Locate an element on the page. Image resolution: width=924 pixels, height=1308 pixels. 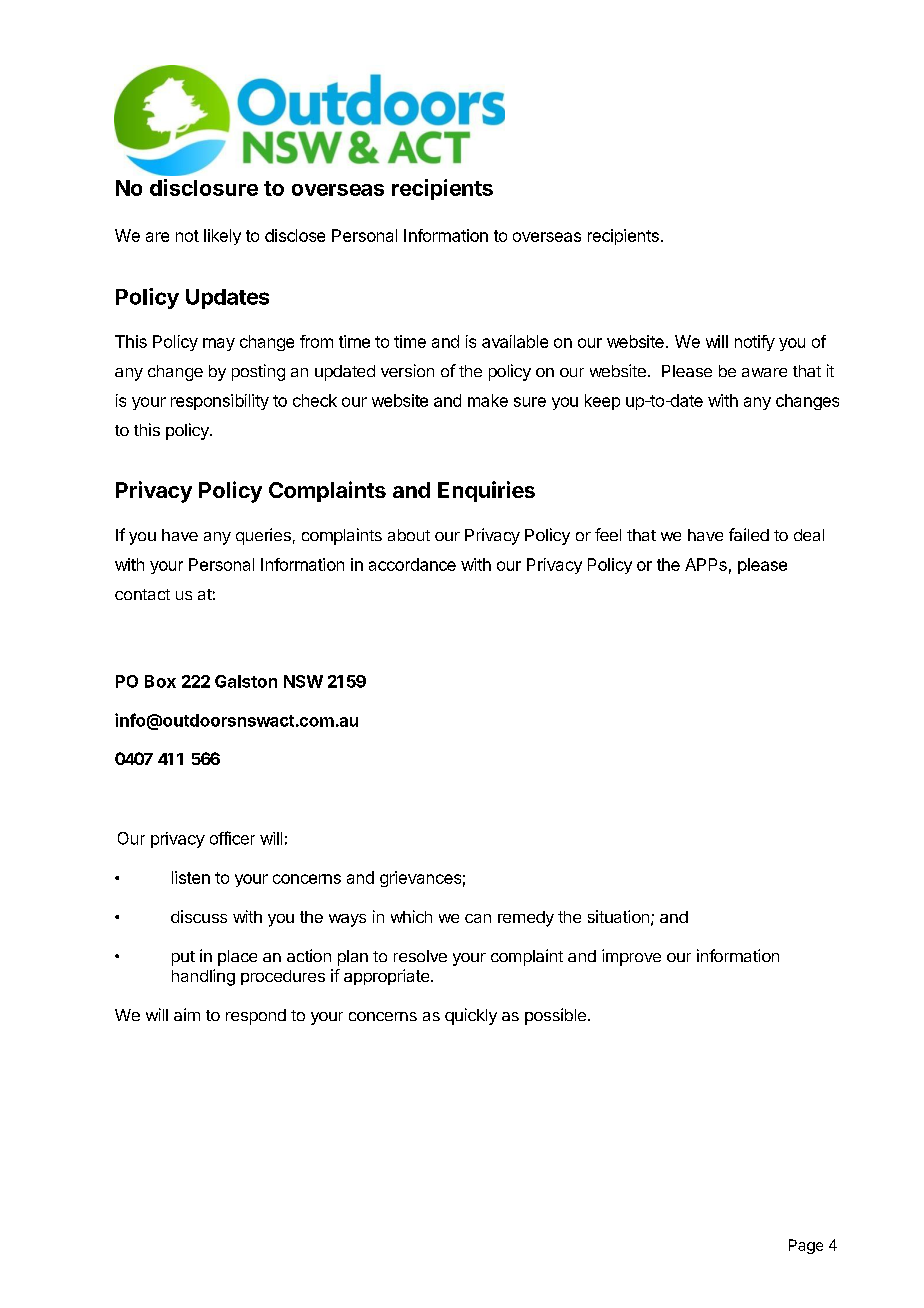
likely is located at coordinates (222, 237).
